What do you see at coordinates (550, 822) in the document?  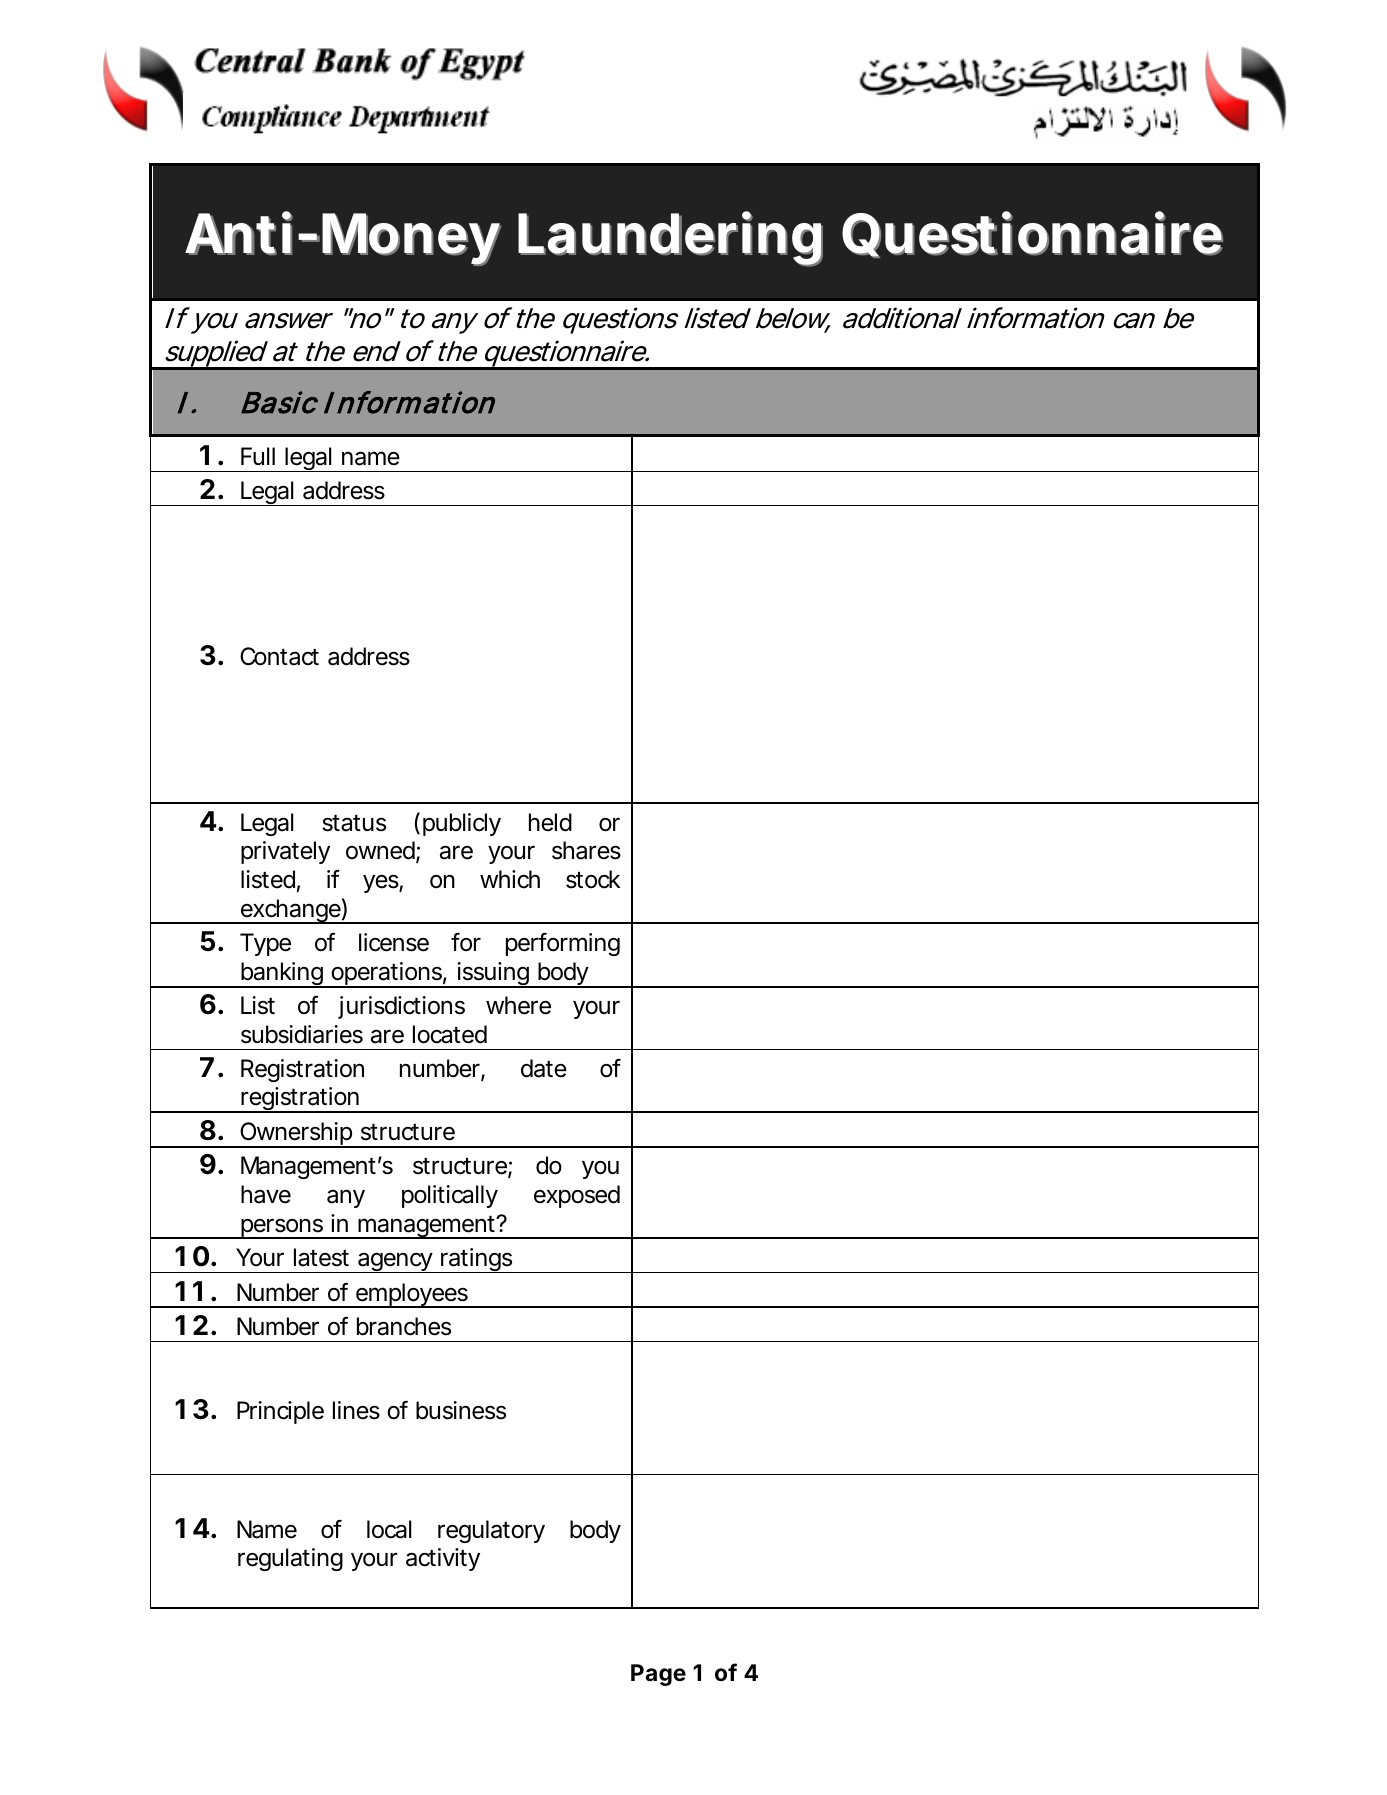 I see `held` at bounding box center [550, 822].
